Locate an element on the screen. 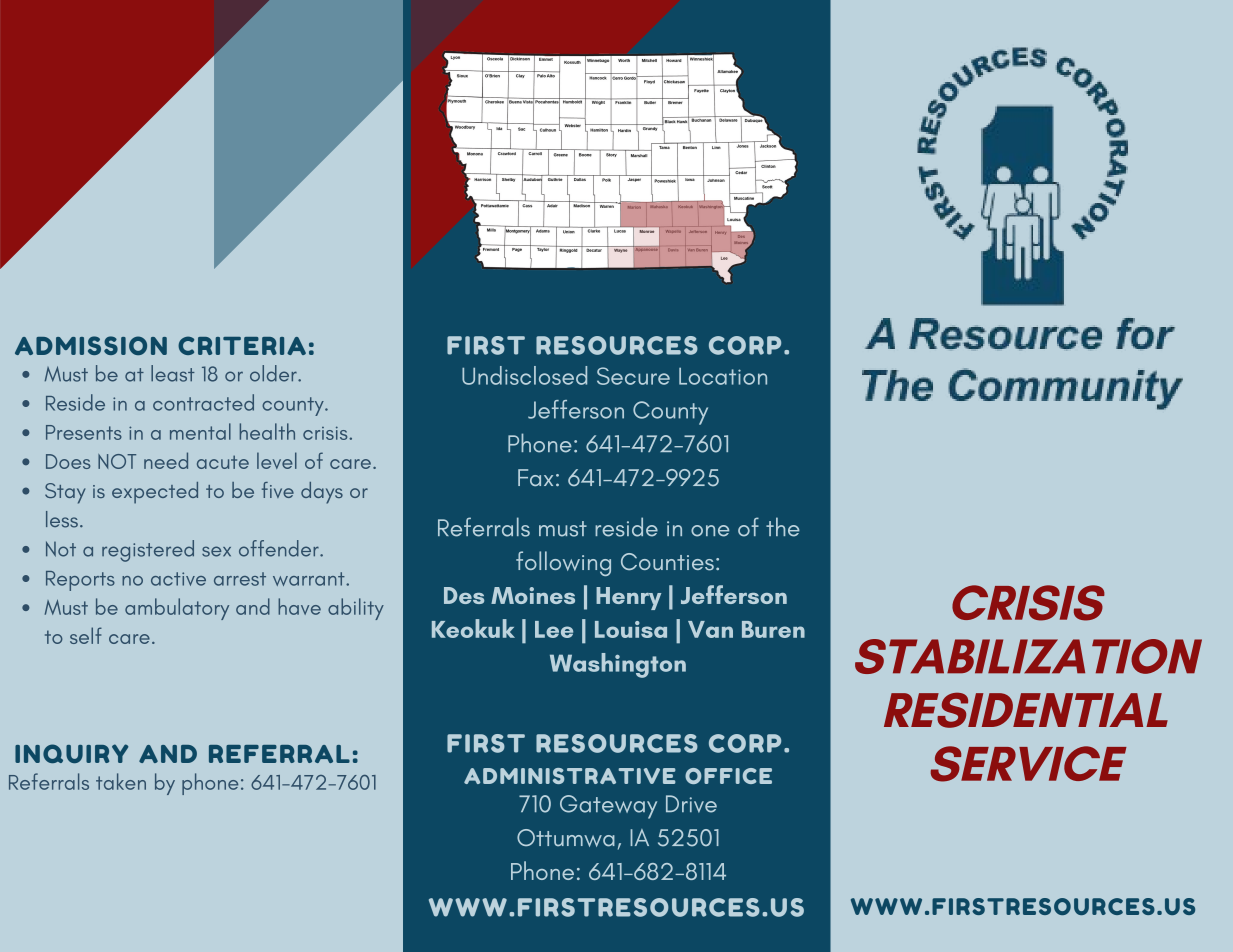 Image resolution: width=1233 pixels, height=952 pixels. the is located at coordinates (783, 527).
